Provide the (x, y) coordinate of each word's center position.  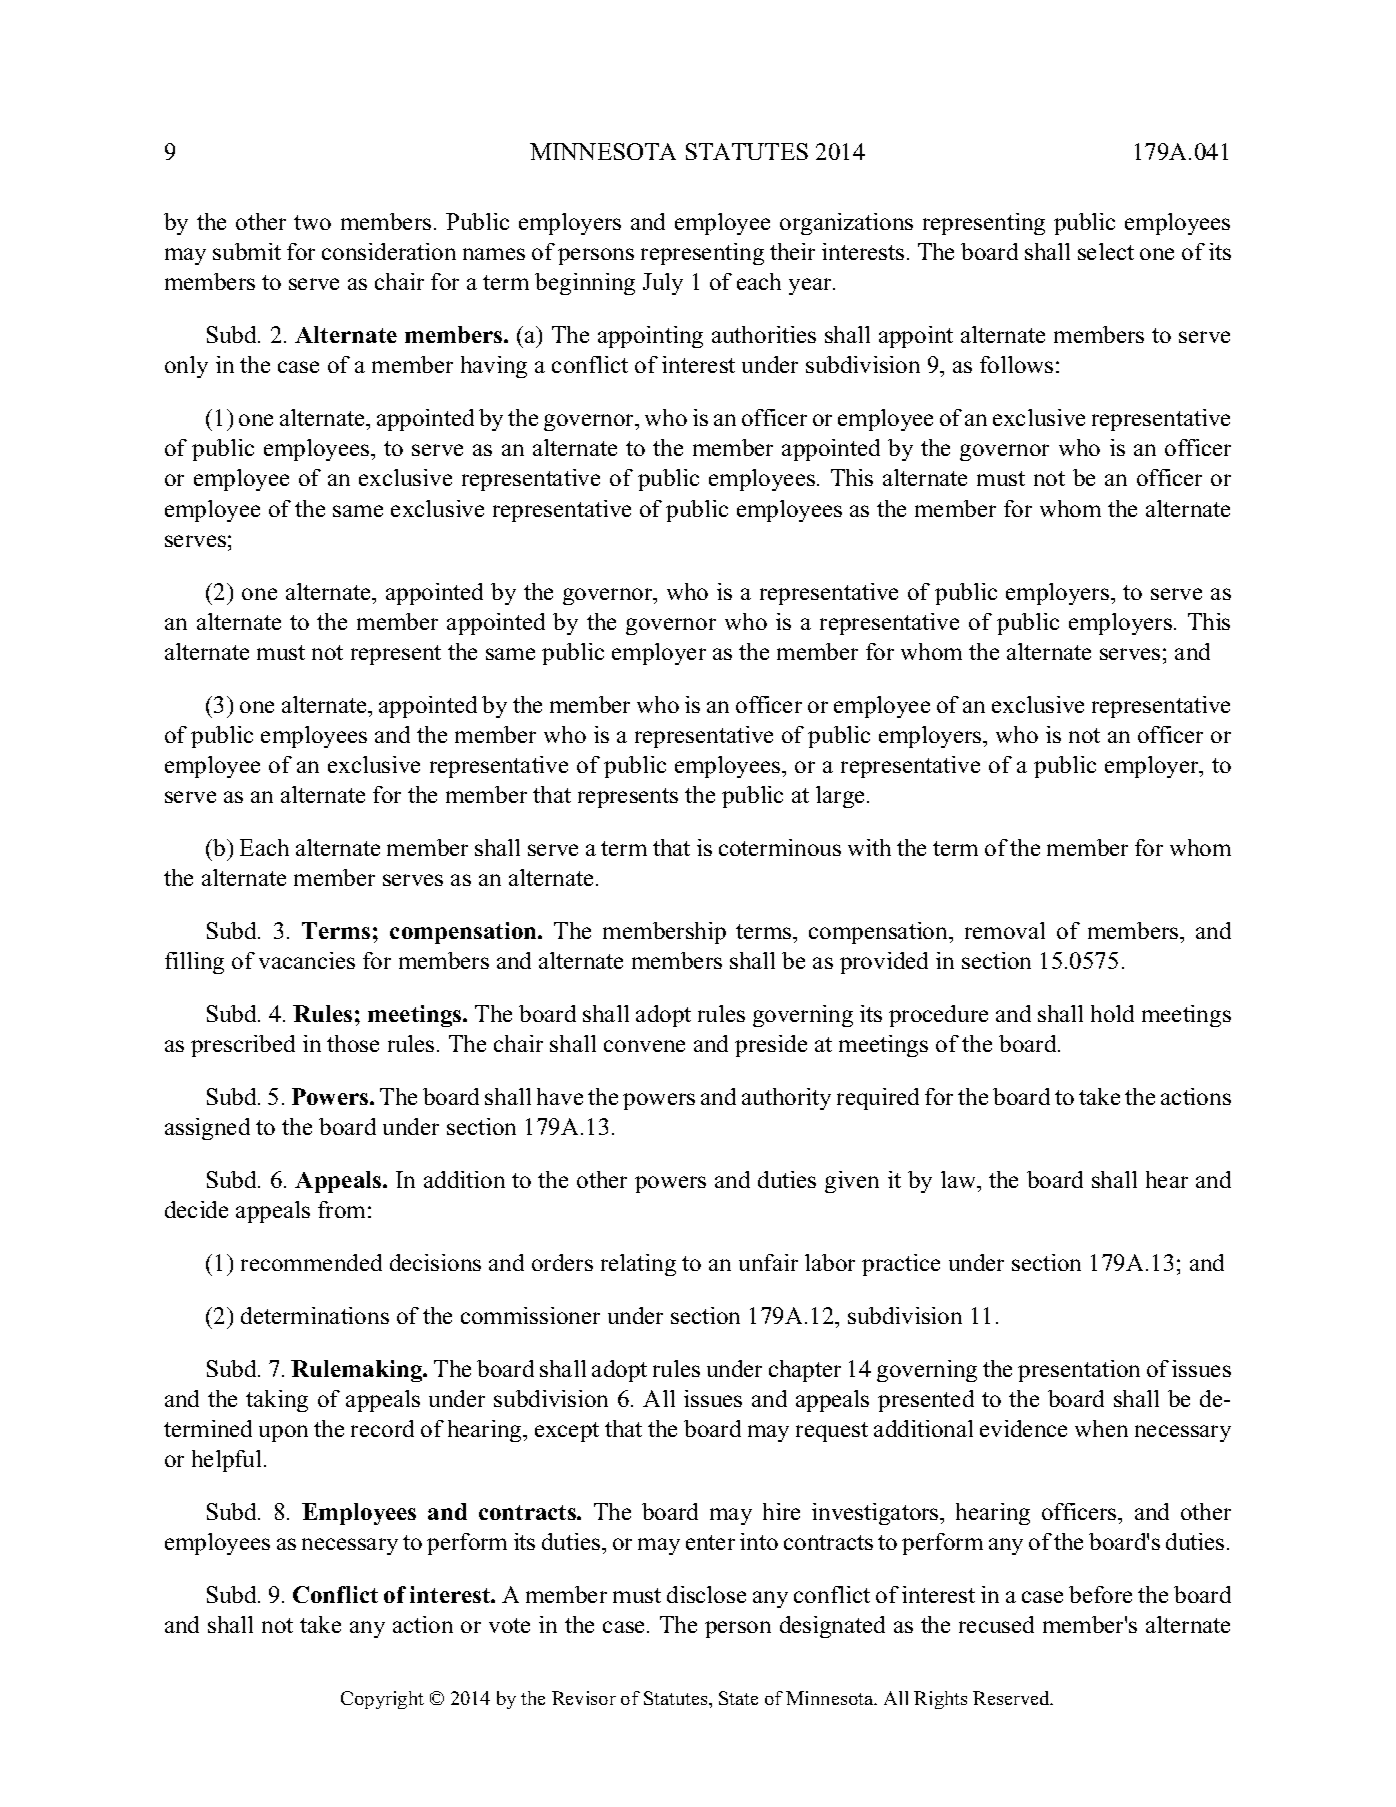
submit (247, 251)
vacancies (307, 960)
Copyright (382, 1700)
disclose (706, 1594)
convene (644, 1046)
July (663, 284)
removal (1005, 930)
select (1106, 251)
